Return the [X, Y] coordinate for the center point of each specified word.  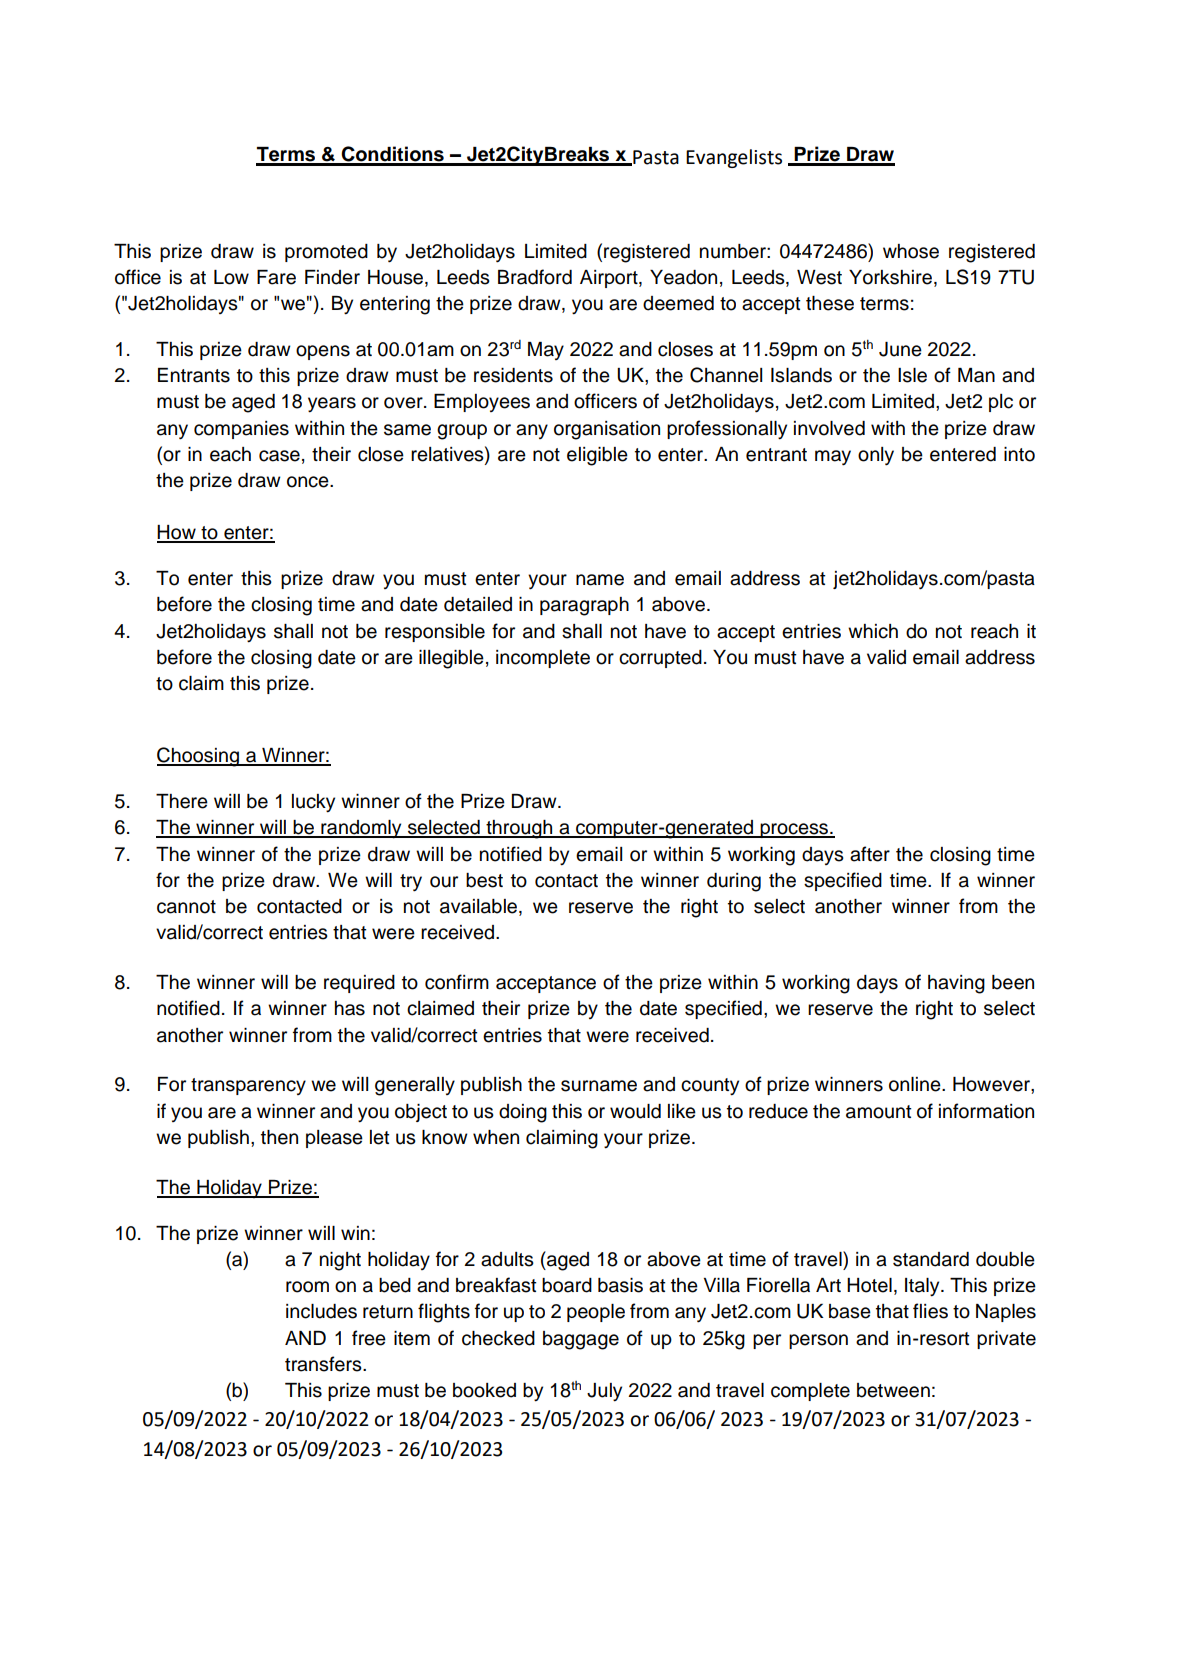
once [309, 482]
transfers [324, 1364]
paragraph [584, 606]
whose [911, 251]
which [873, 631]
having [956, 984]
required [359, 984]
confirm [457, 982]
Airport [610, 279]
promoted [326, 253]
